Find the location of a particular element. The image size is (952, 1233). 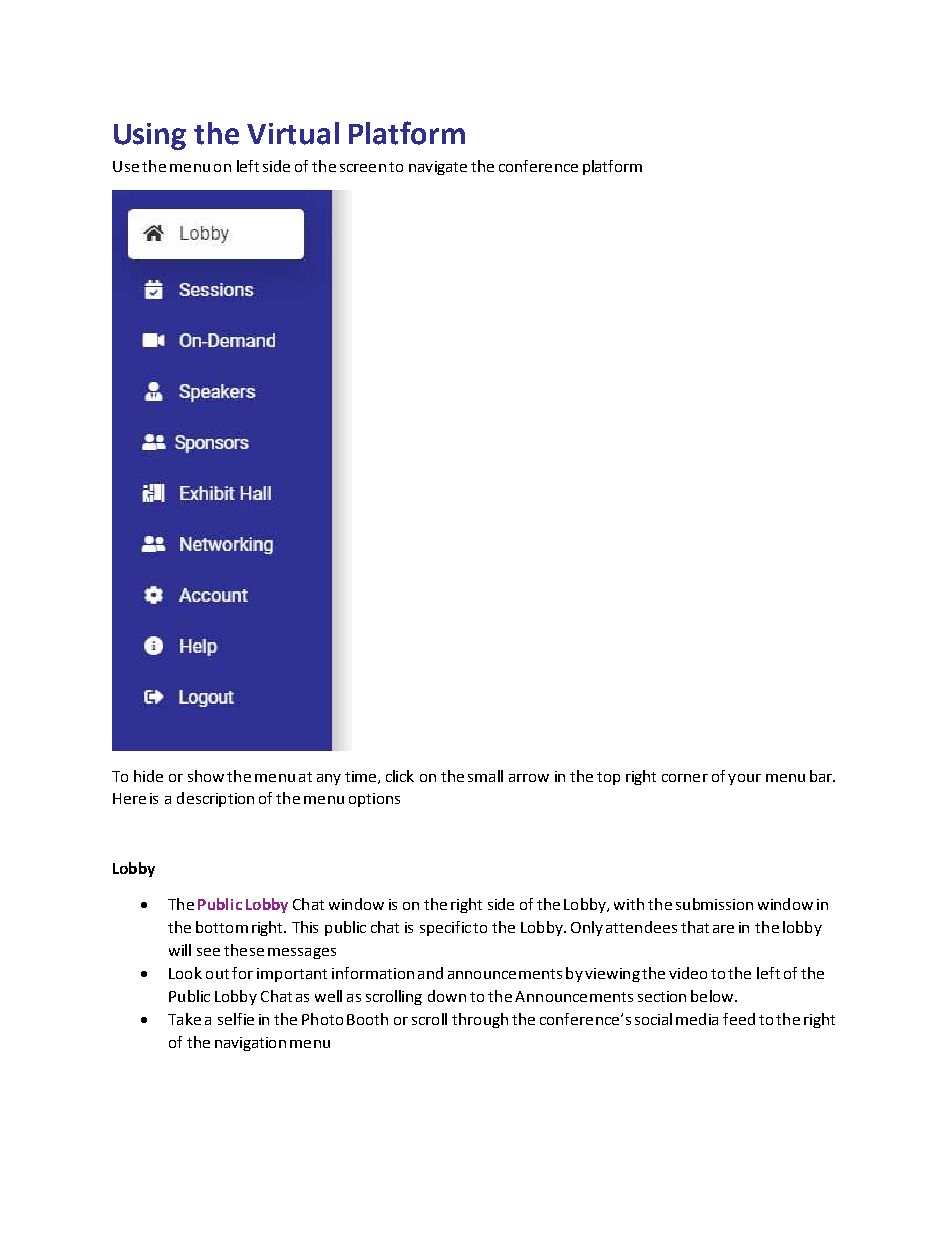

navigate is located at coordinates (438, 168).
